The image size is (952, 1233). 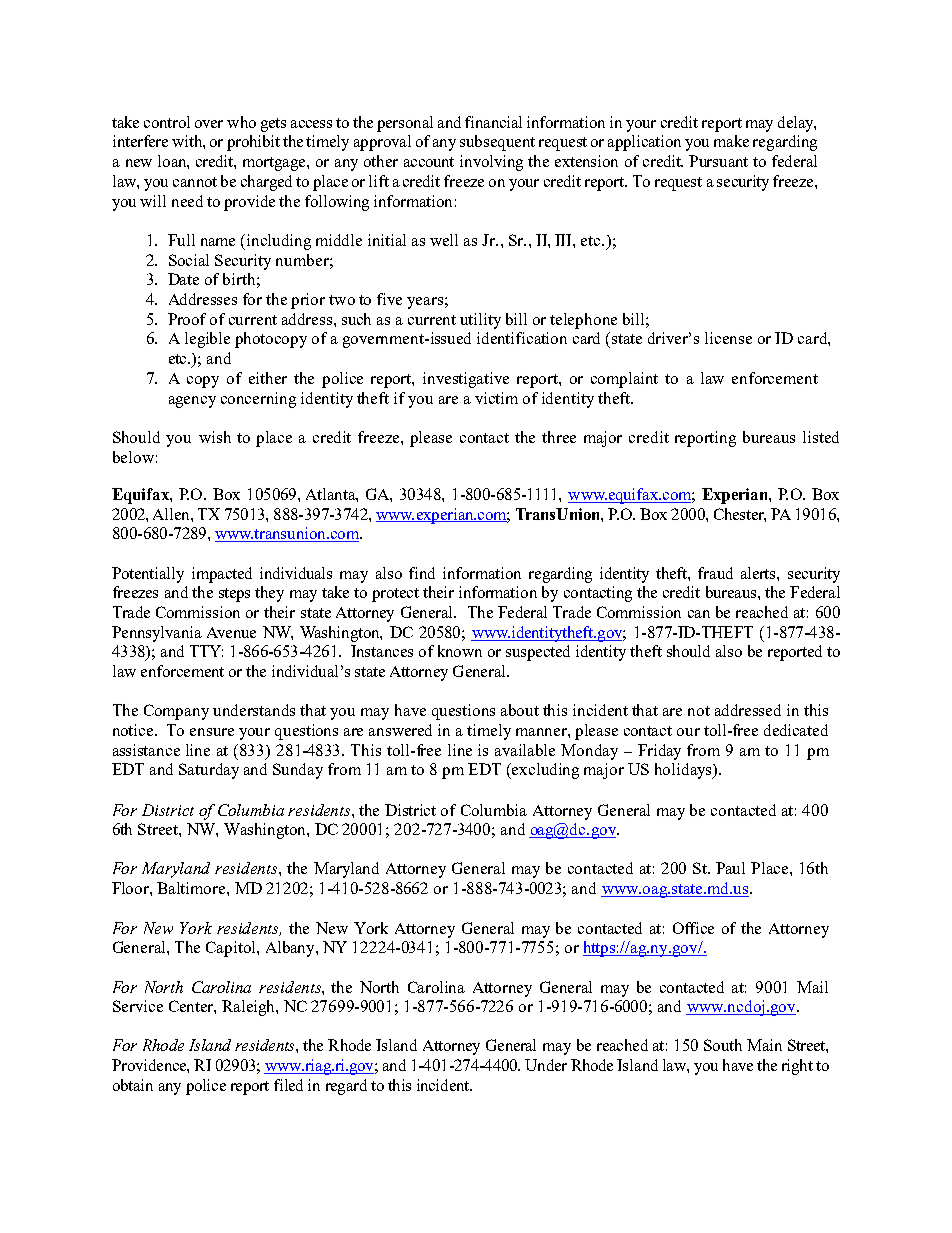 I want to click on make, so click(x=731, y=141).
